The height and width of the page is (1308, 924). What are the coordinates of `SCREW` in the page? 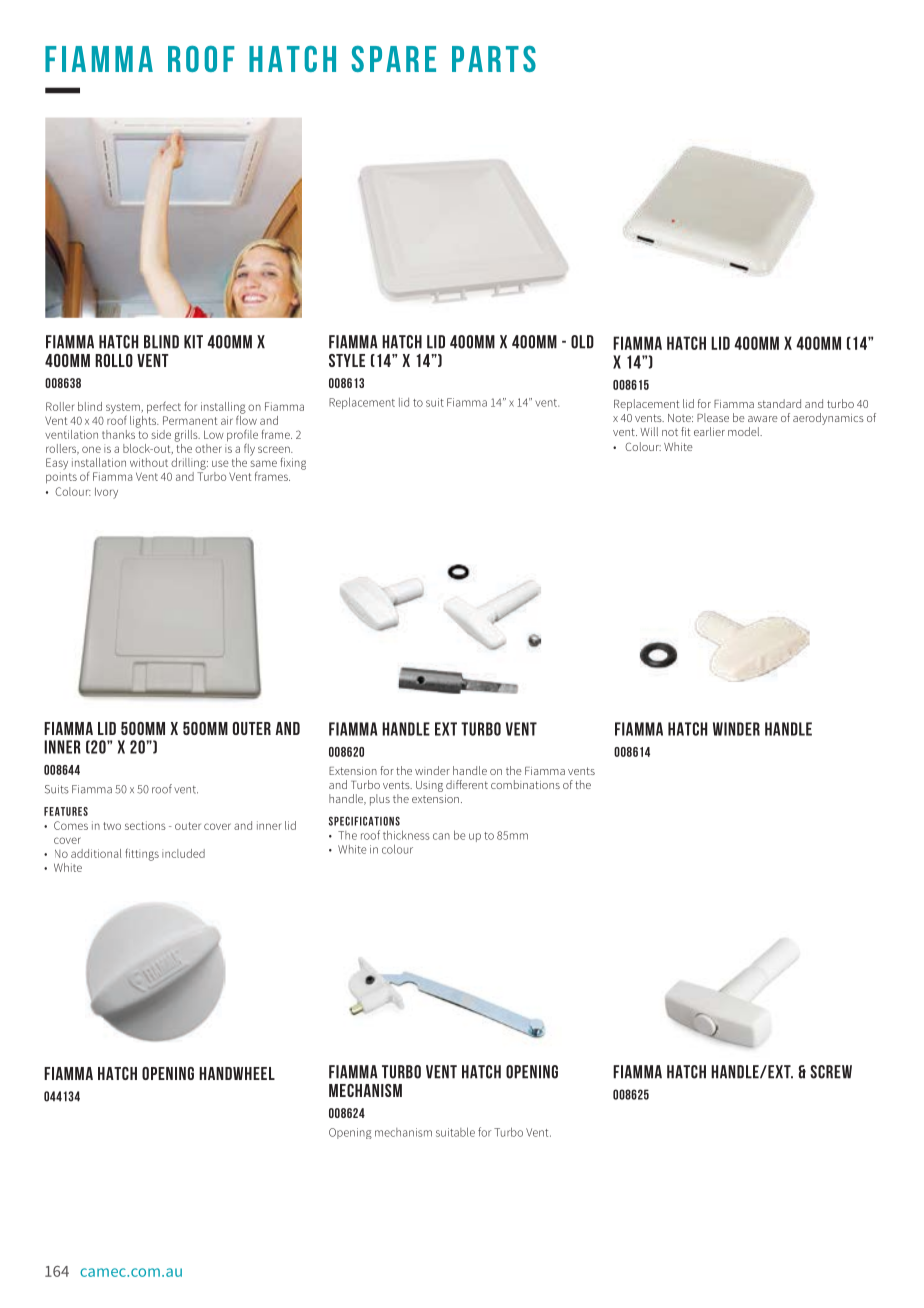 It's located at (831, 1072).
